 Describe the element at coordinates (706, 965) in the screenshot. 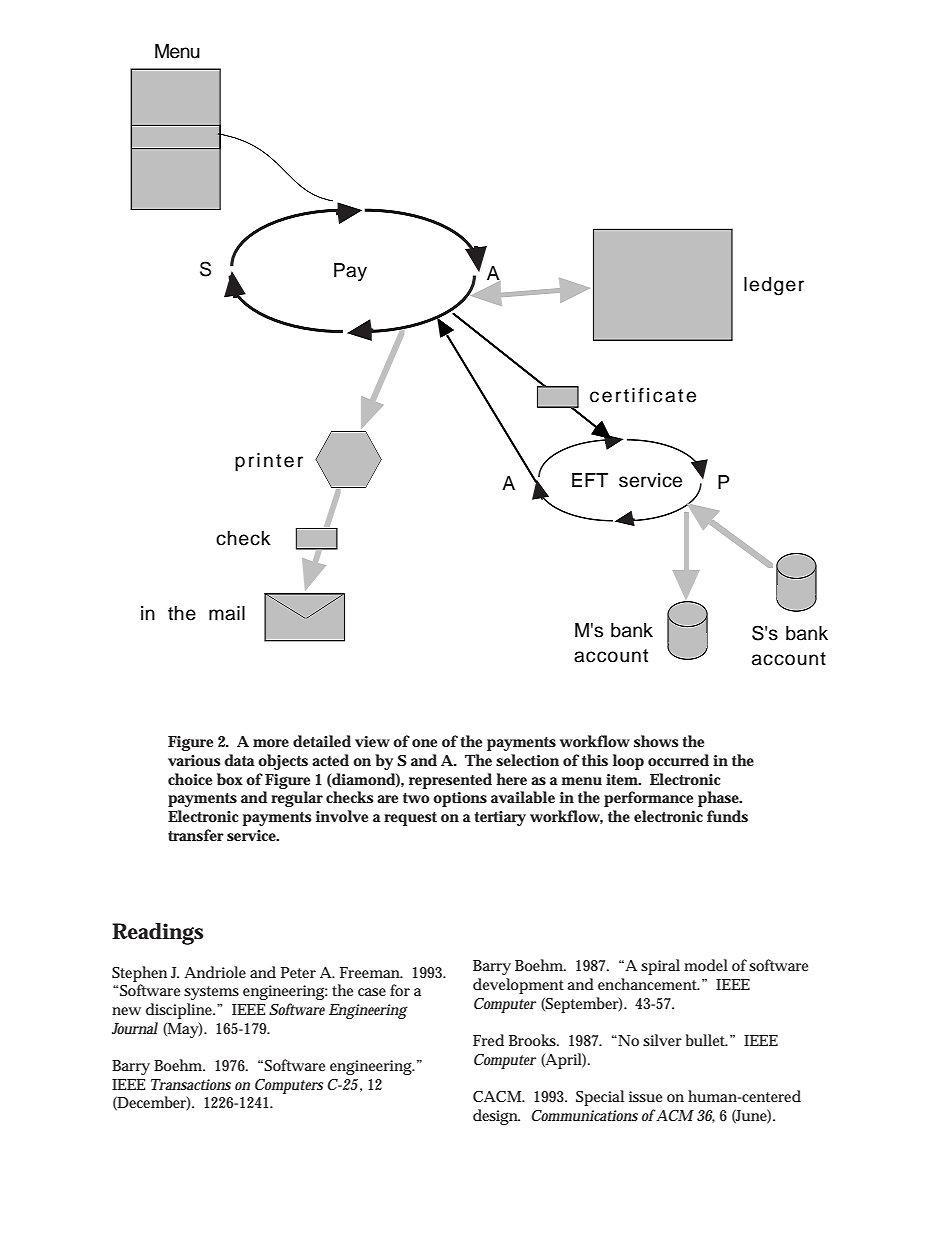

I see `model` at that location.
